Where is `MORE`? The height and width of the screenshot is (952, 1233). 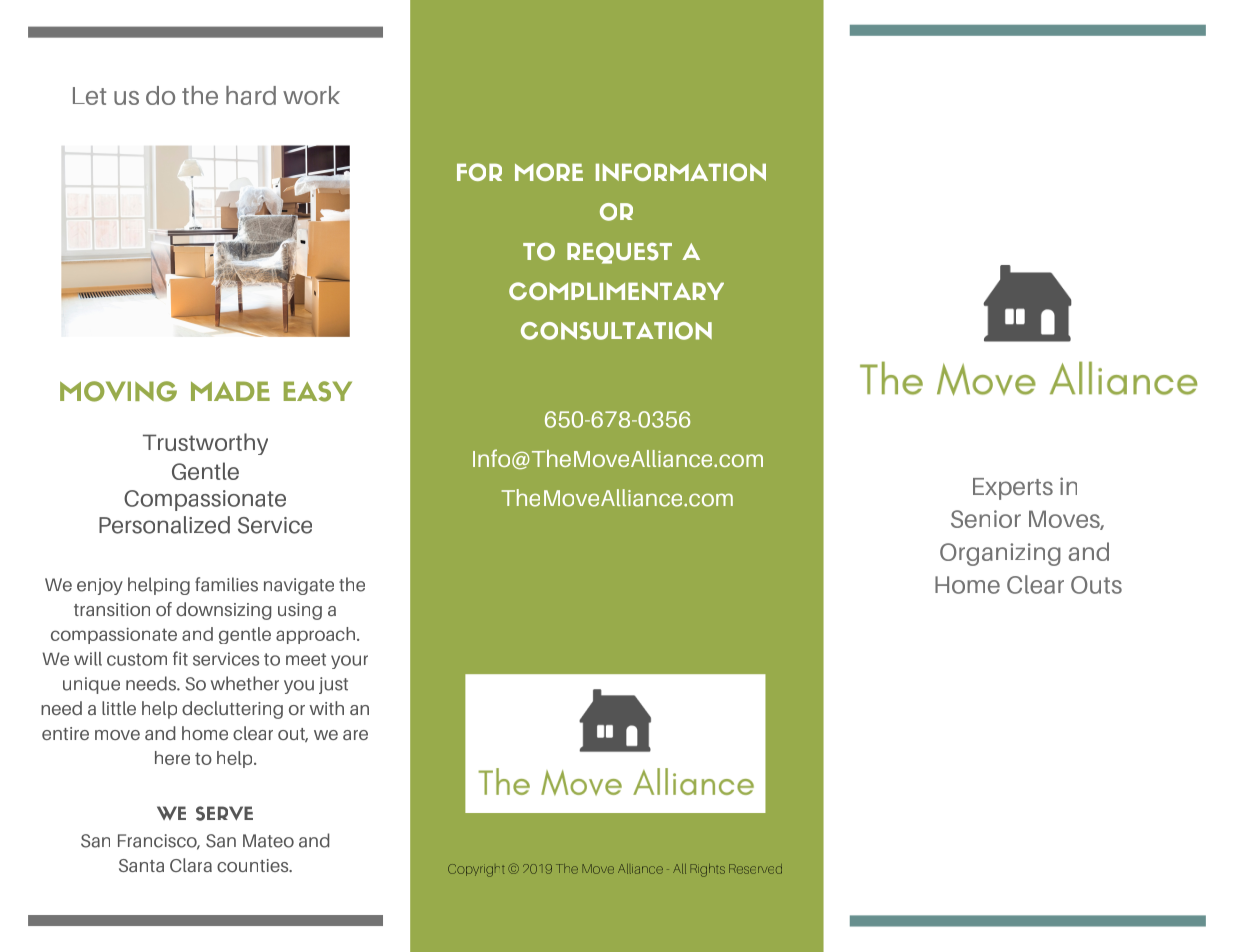
MORE is located at coordinates (549, 172).
